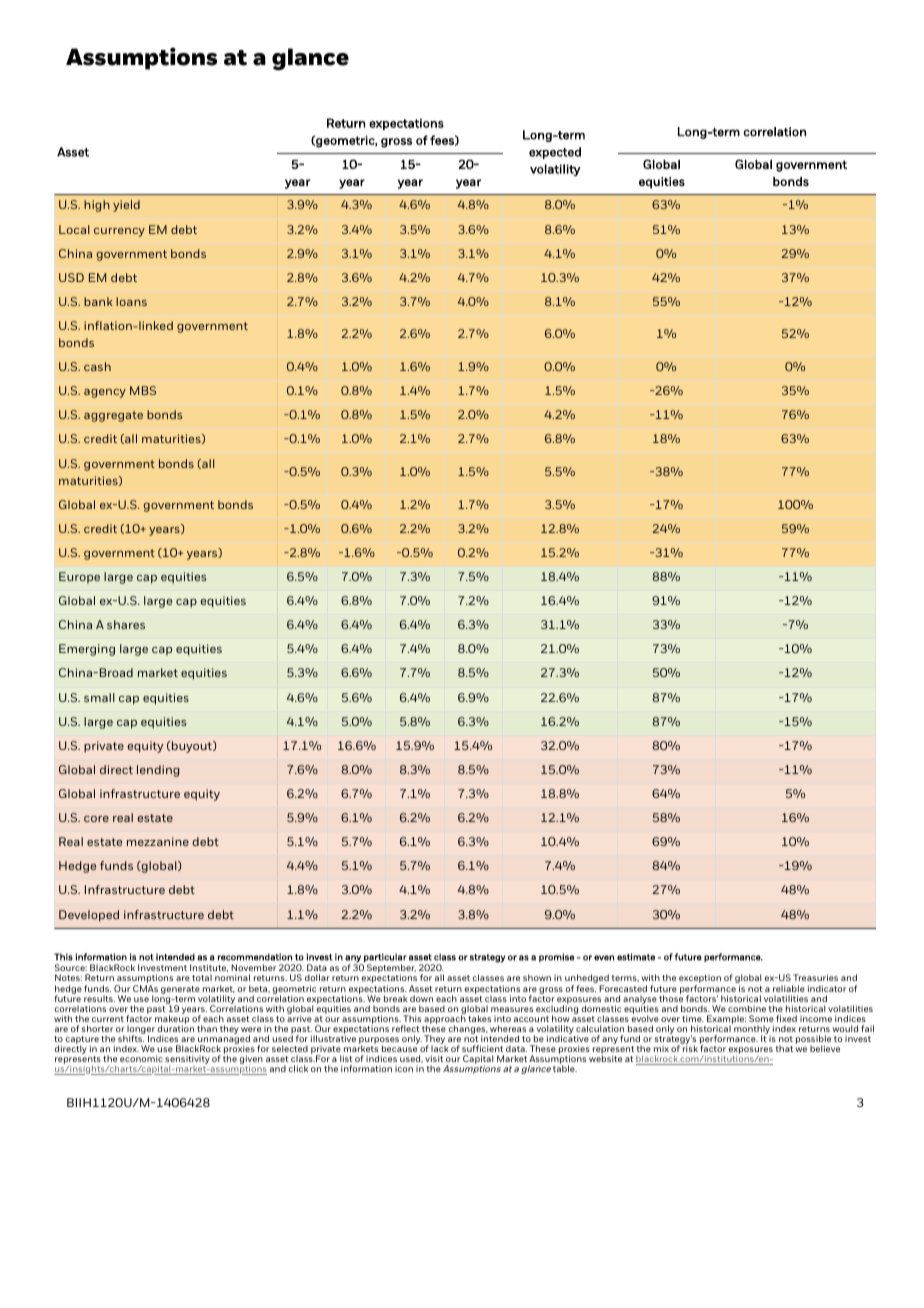  What do you see at coordinates (105, 393) in the document?
I see `agency` at bounding box center [105, 393].
